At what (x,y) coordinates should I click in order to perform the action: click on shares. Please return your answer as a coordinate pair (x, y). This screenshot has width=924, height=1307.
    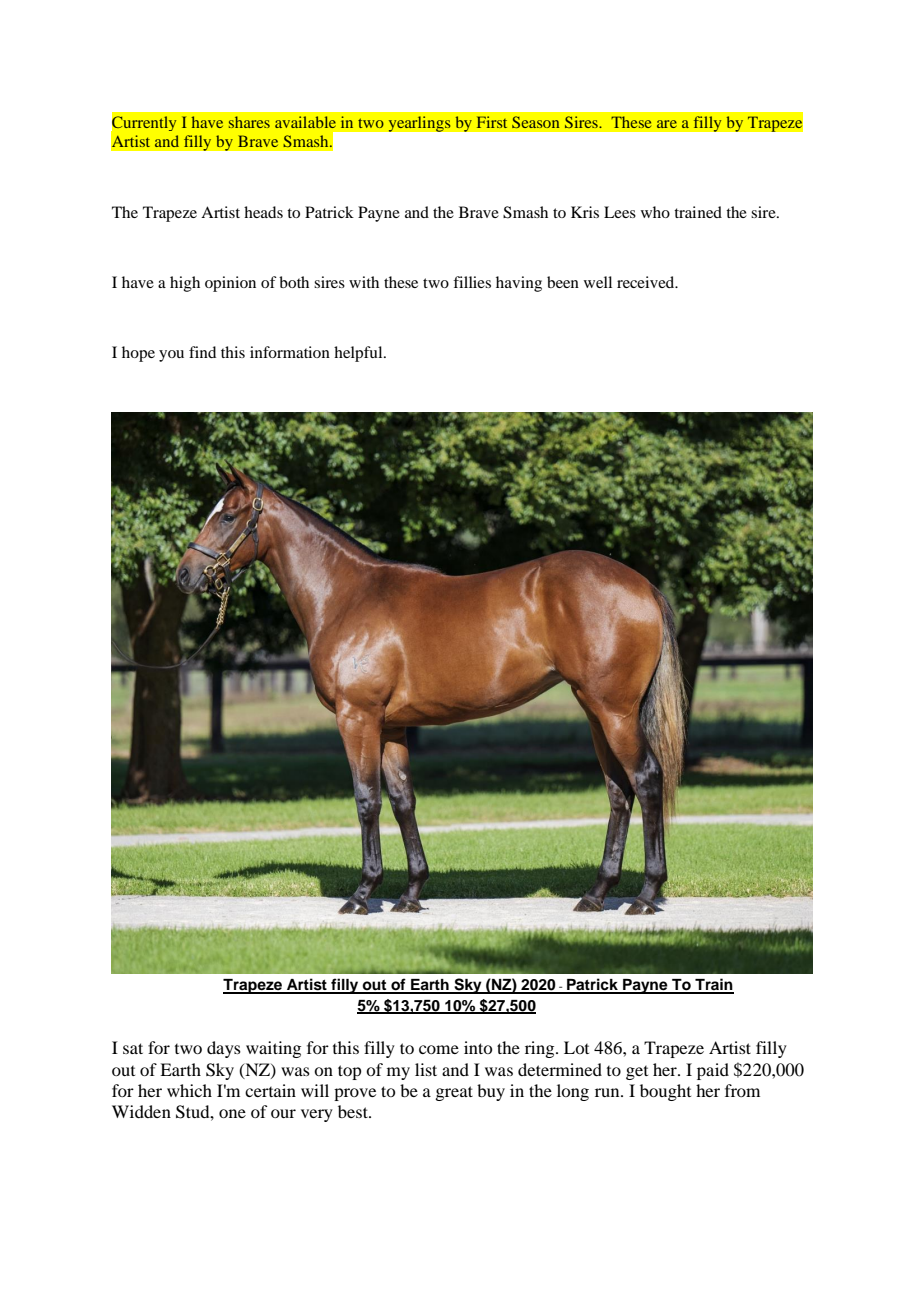
    Looking at the image, I should click on (249, 122).
